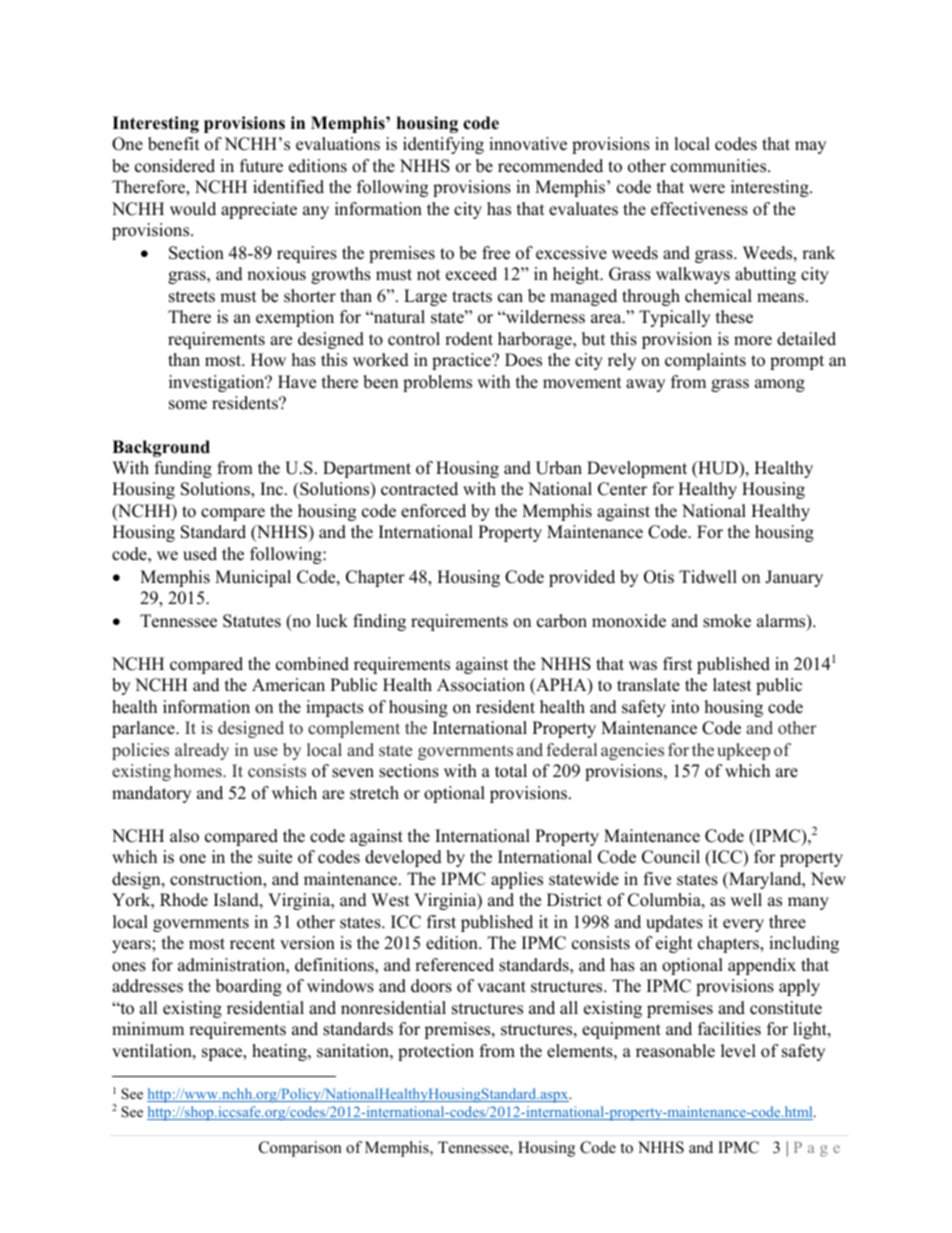 This screenshot has width=952, height=1233. What do you see at coordinates (175, 166) in the screenshot?
I see `considered` at bounding box center [175, 166].
